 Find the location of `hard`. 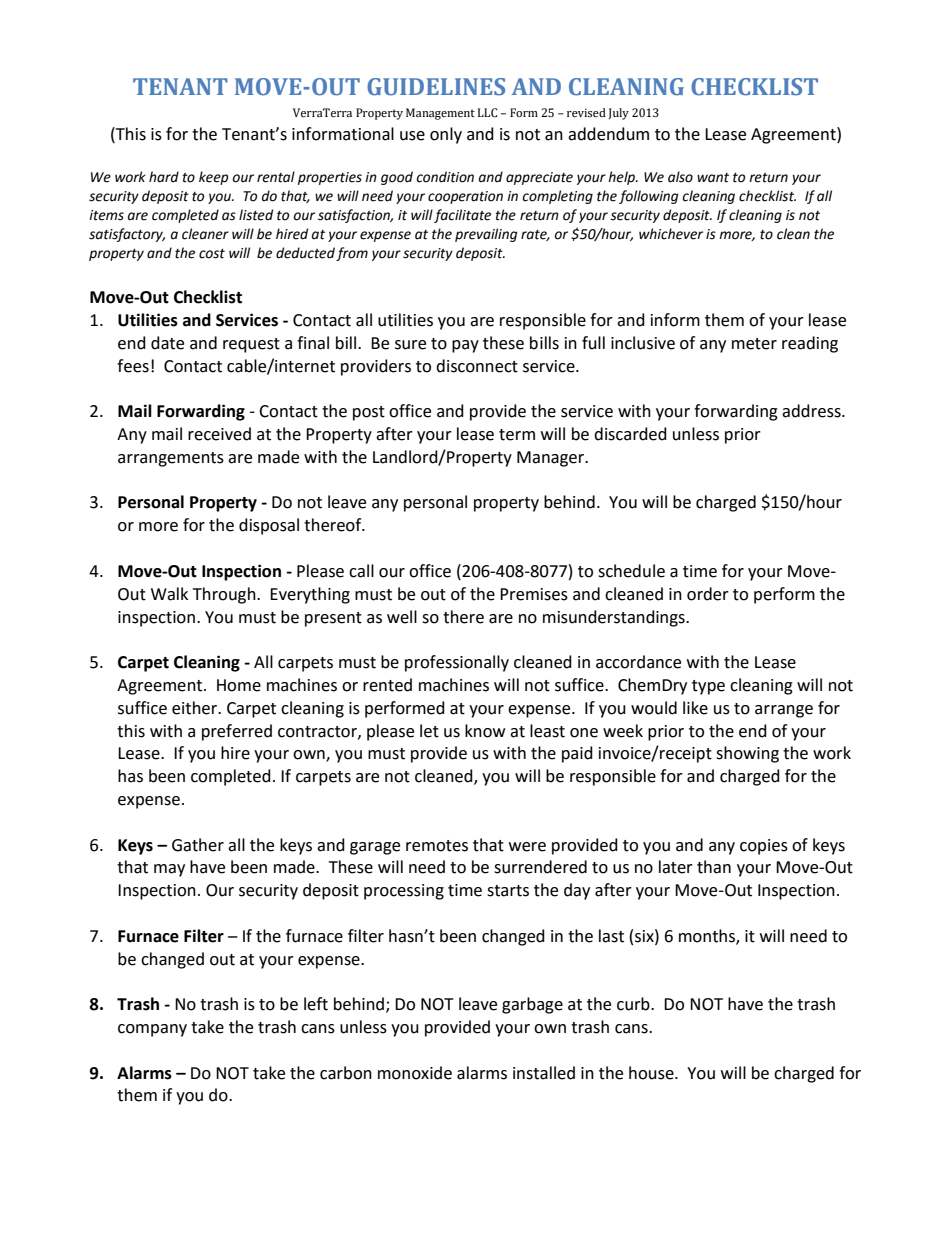

hard is located at coordinates (164, 177).
